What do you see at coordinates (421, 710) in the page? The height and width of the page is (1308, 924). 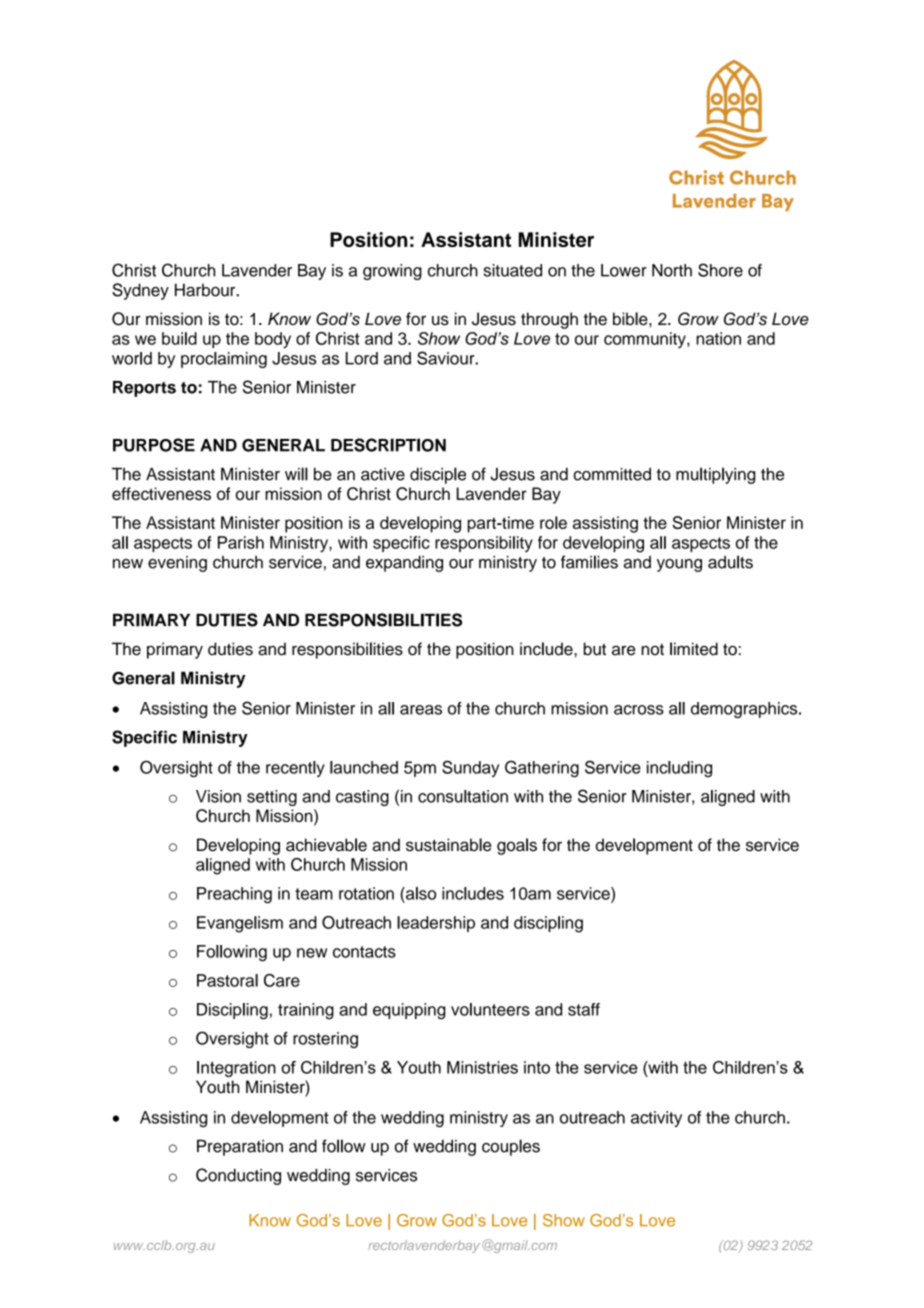 I see `areas` at bounding box center [421, 710].
